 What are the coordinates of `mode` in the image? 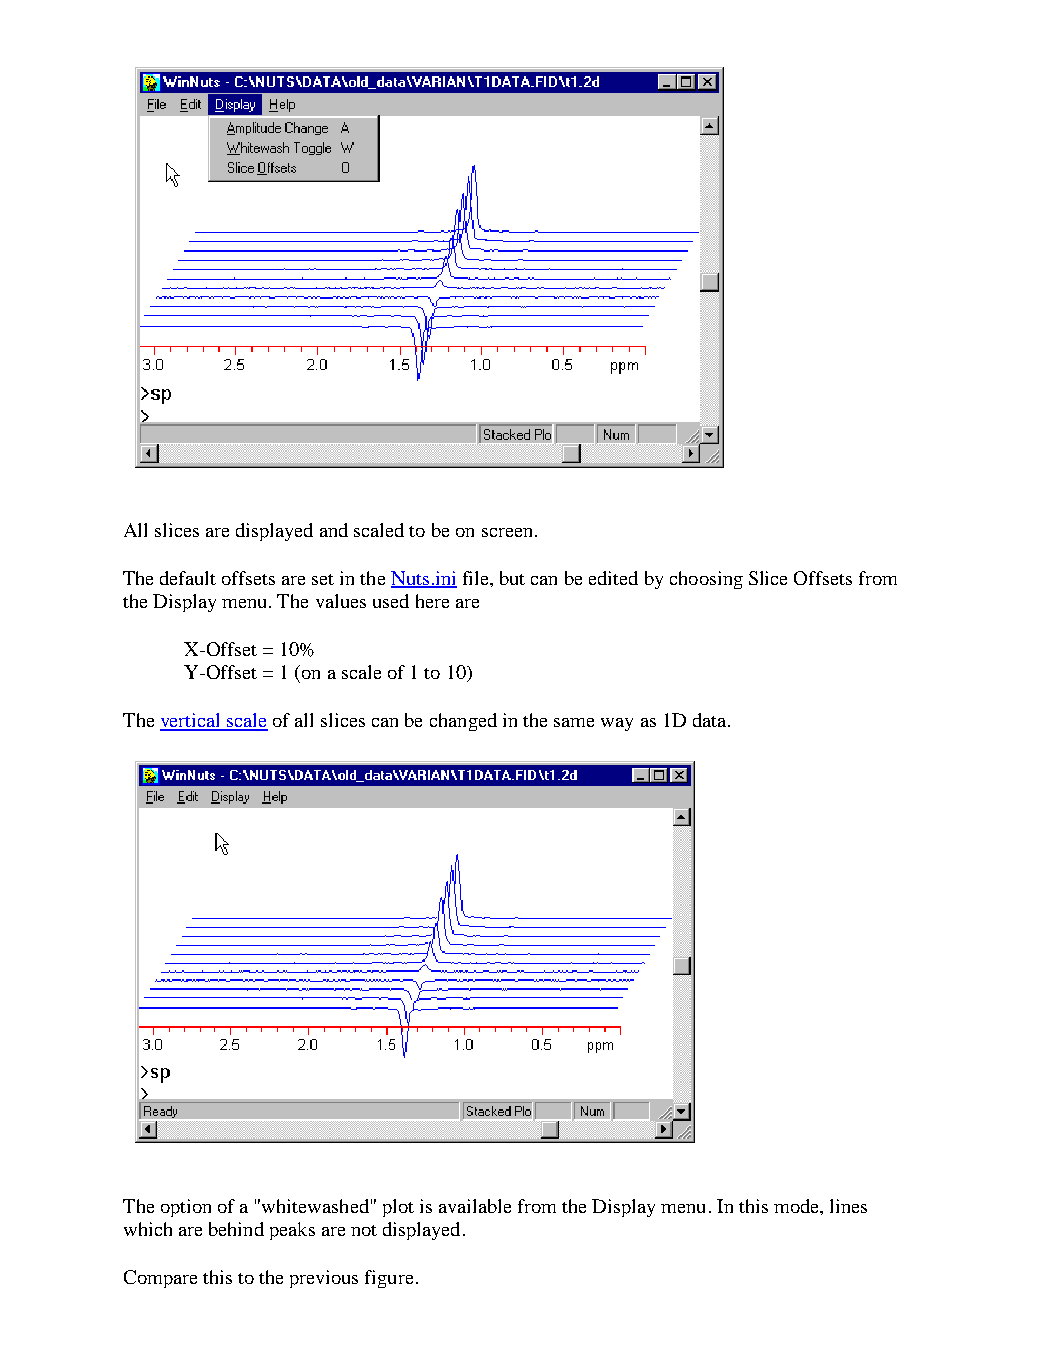 It's located at (798, 1207).
